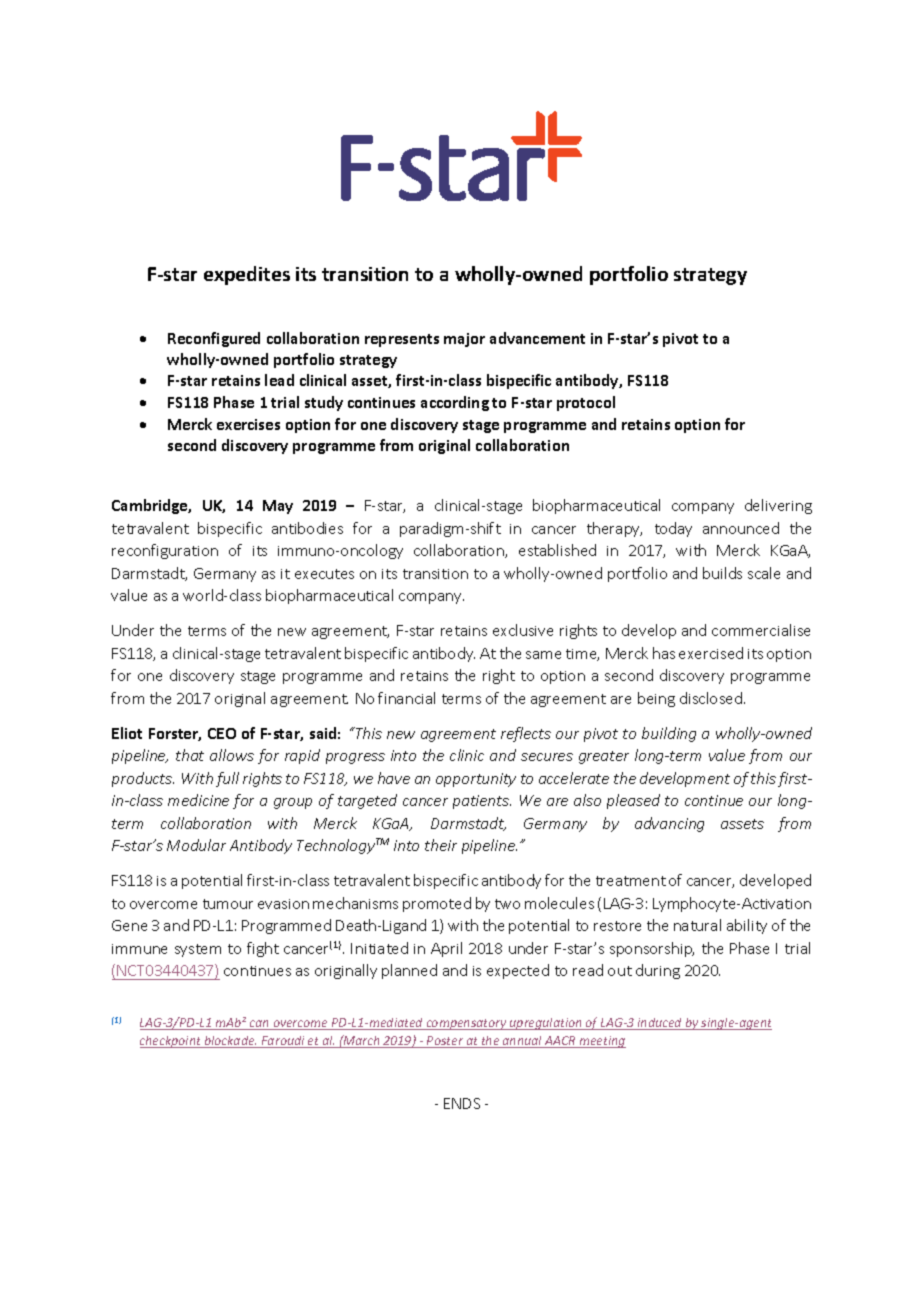  What do you see at coordinates (462, 1103) in the screenshot?
I see `ENDS` at bounding box center [462, 1103].
